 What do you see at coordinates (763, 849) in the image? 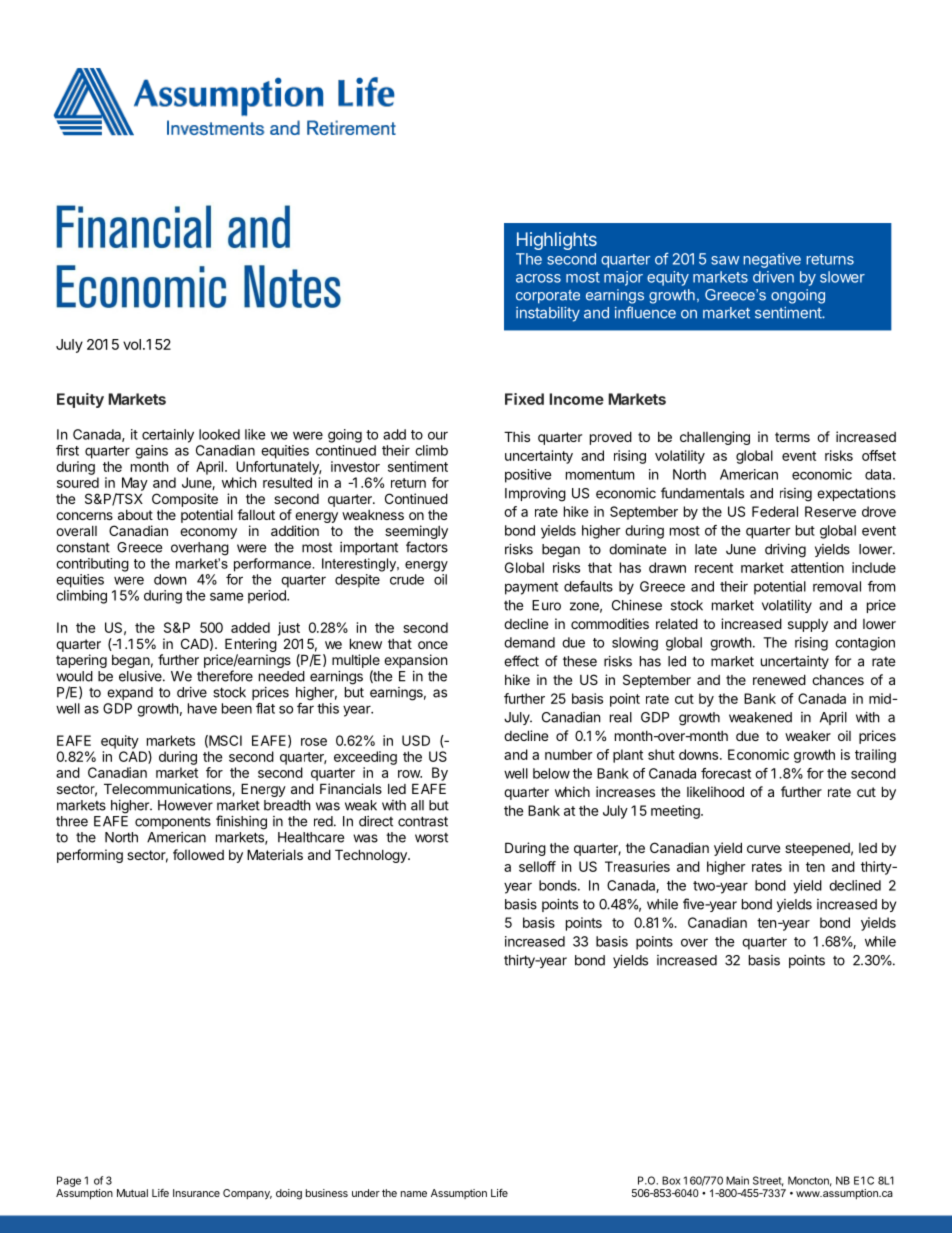
I see `curve` at bounding box center [763, 849].
